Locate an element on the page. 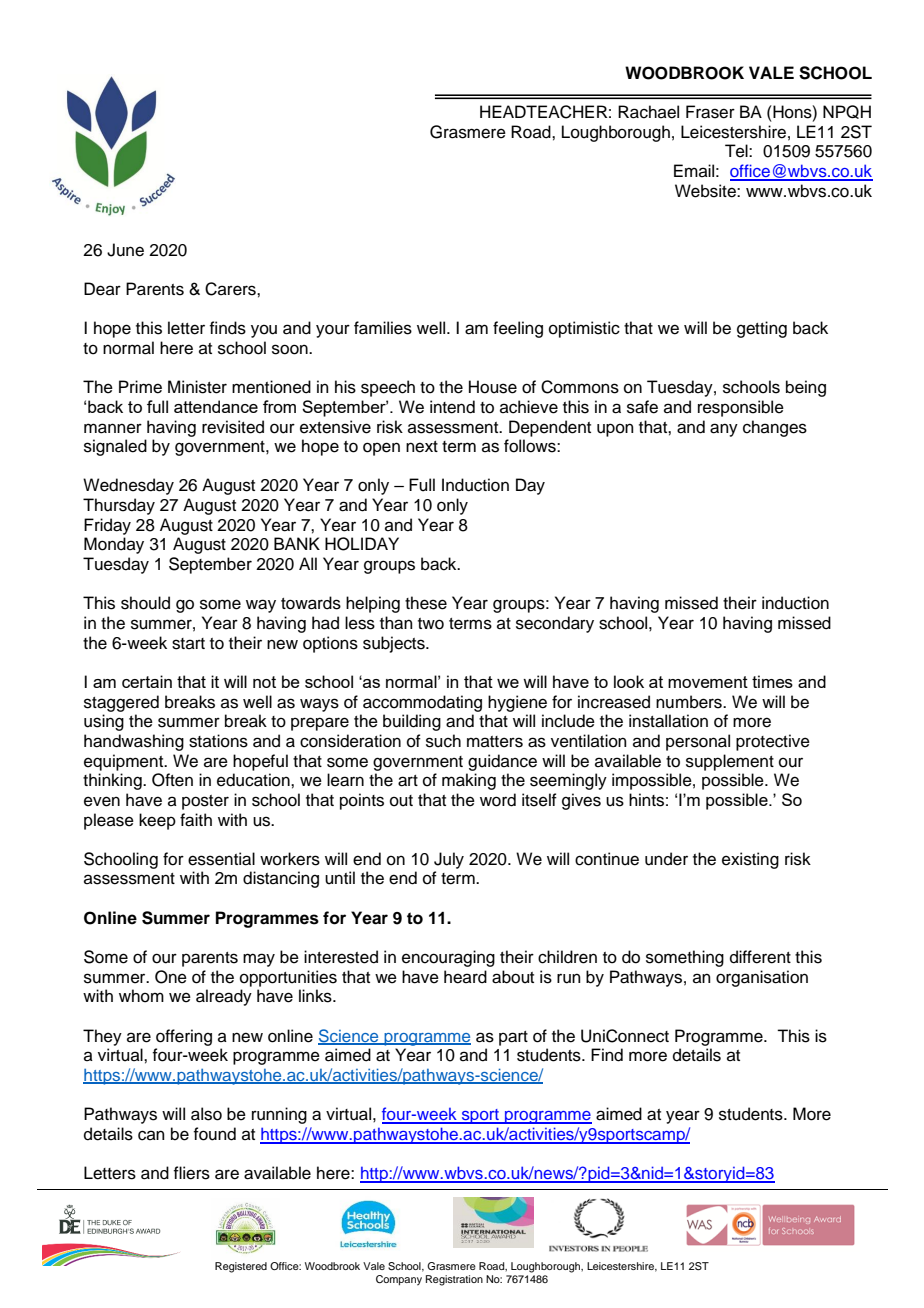 This page has width=924, height=1308. these is located at coordinates (426, 603).
